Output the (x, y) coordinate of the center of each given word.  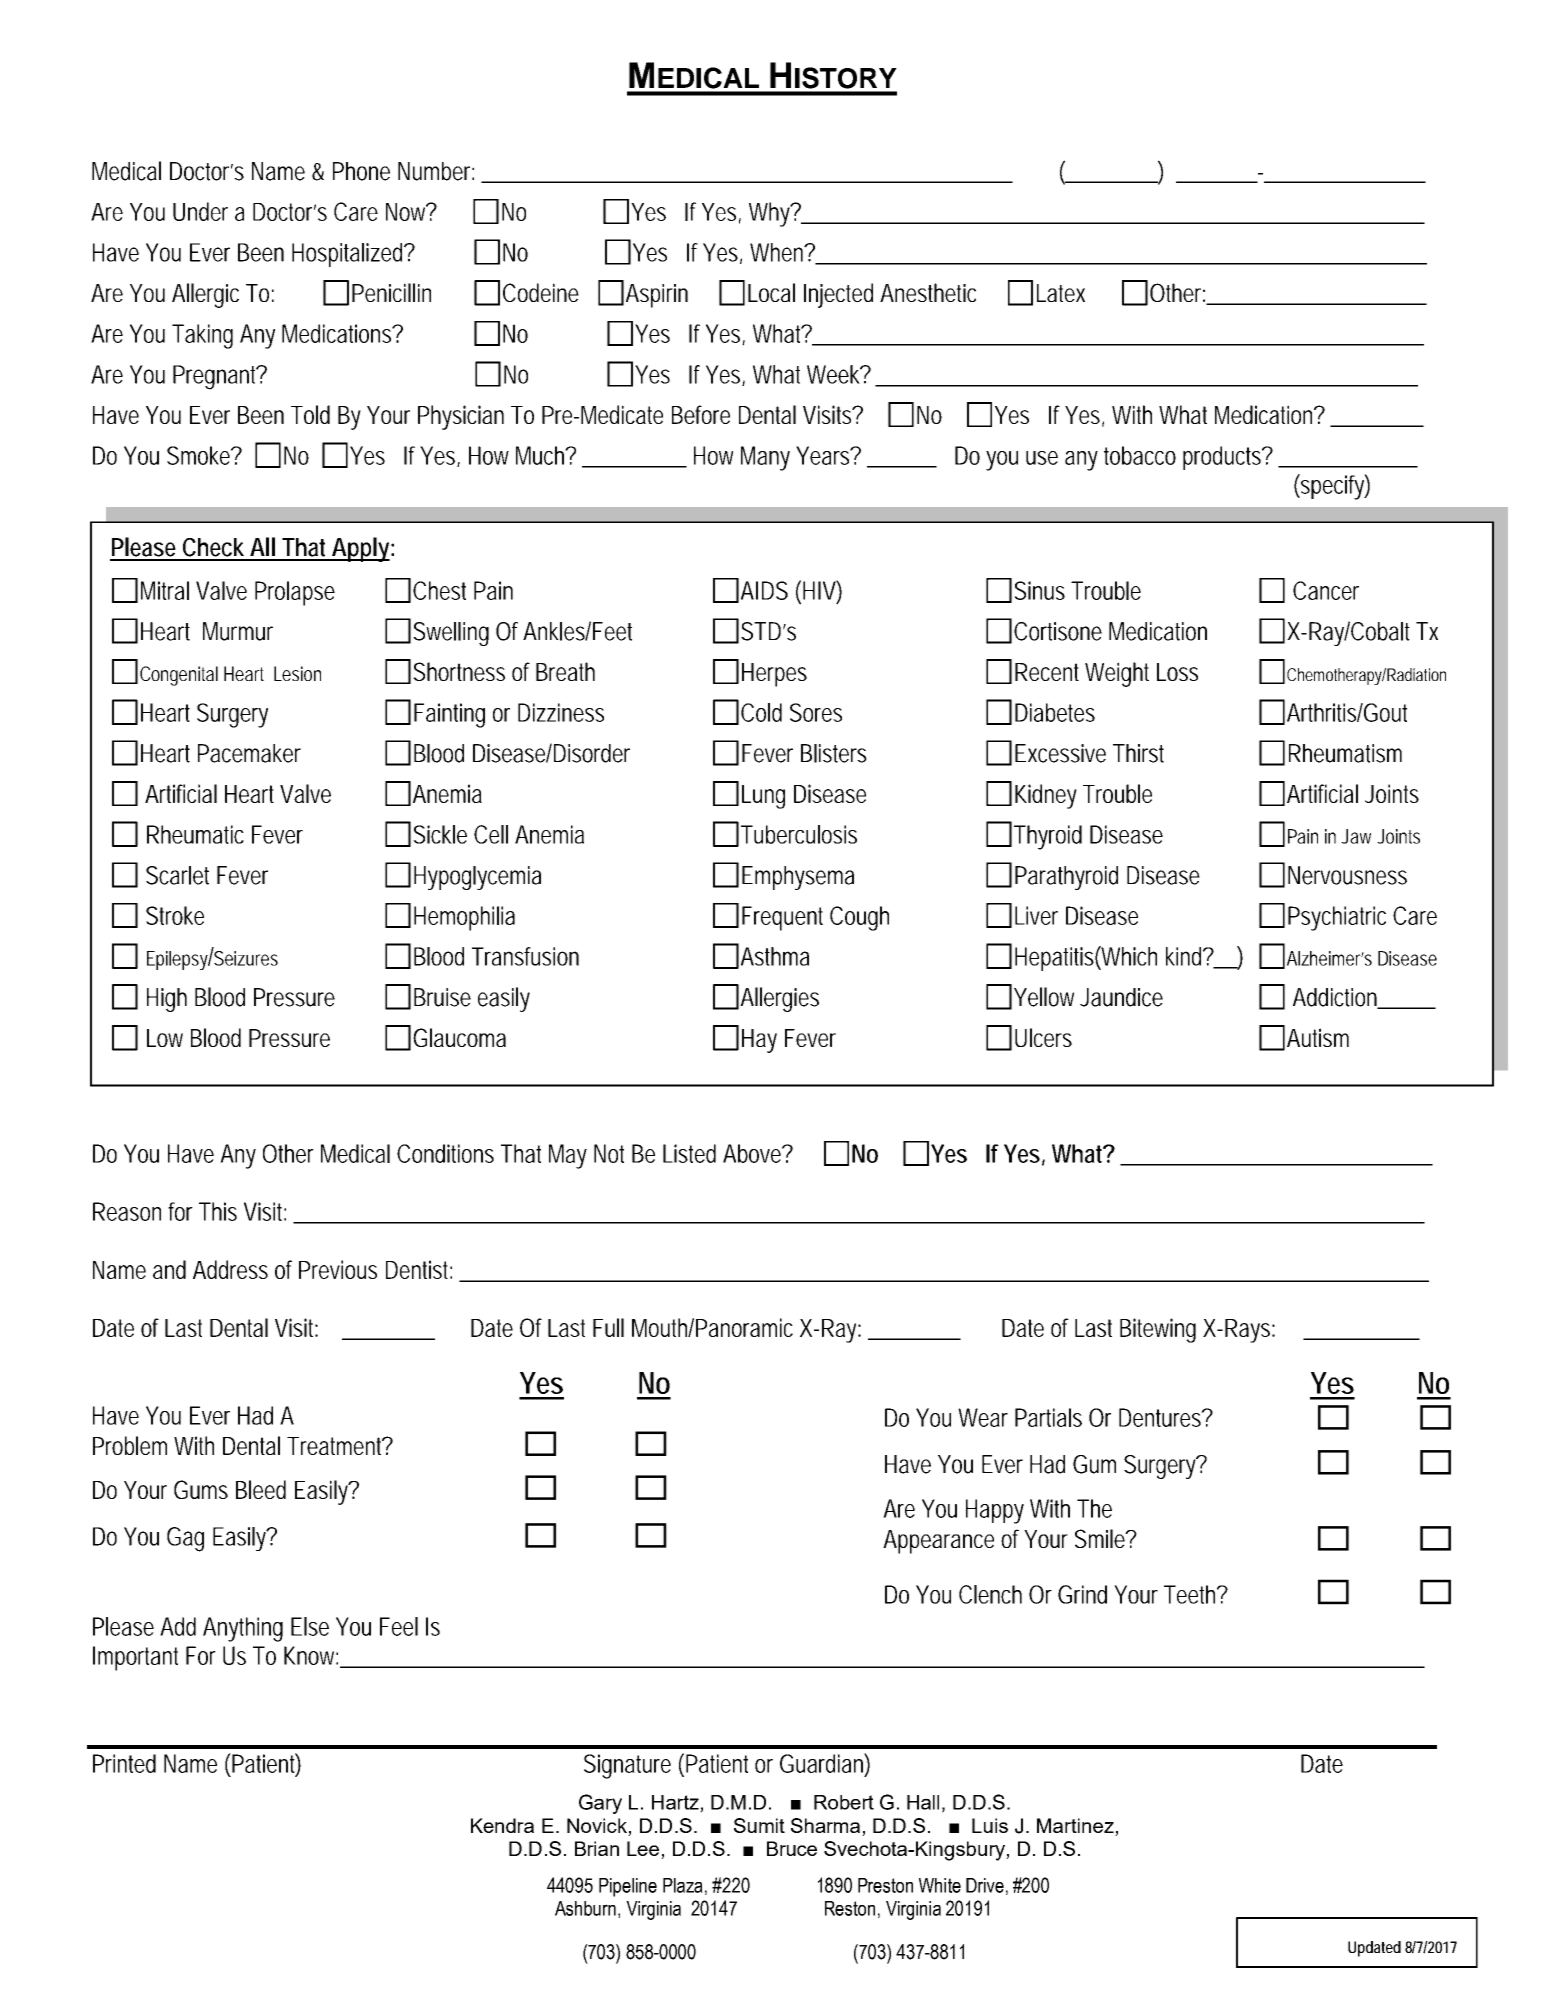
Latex (1061, 293)
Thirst (1138, 753)
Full (608, 1327)
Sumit (759, 1825)
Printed (124, 1763)
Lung (763, 797)
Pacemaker (249, 753)
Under (200, 211)
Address (230, 1269)
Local (771, 292)
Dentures (1162, 1417)
